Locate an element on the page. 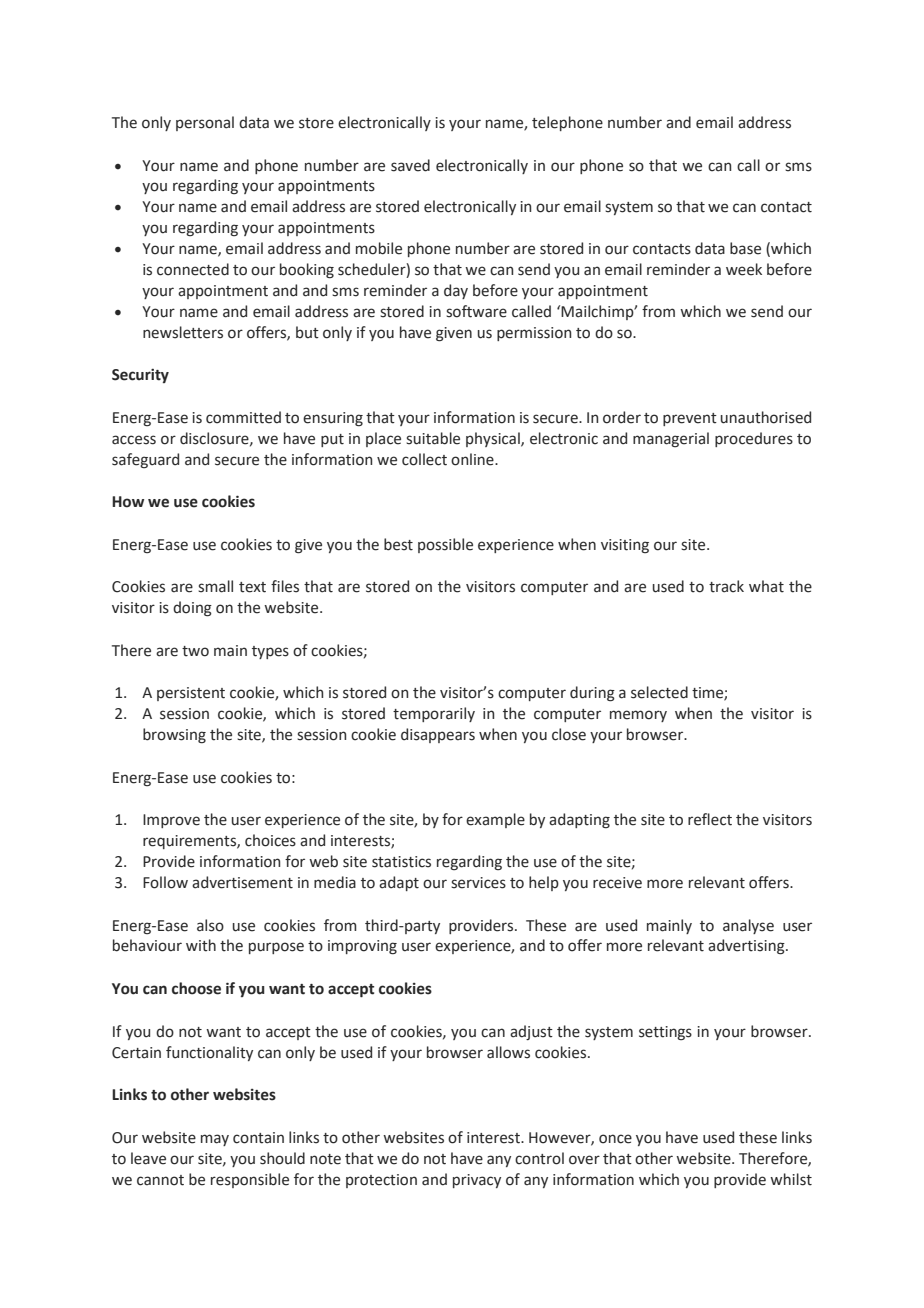 The image size is (924, 1308). saved is located at coordinates (410, 165).
